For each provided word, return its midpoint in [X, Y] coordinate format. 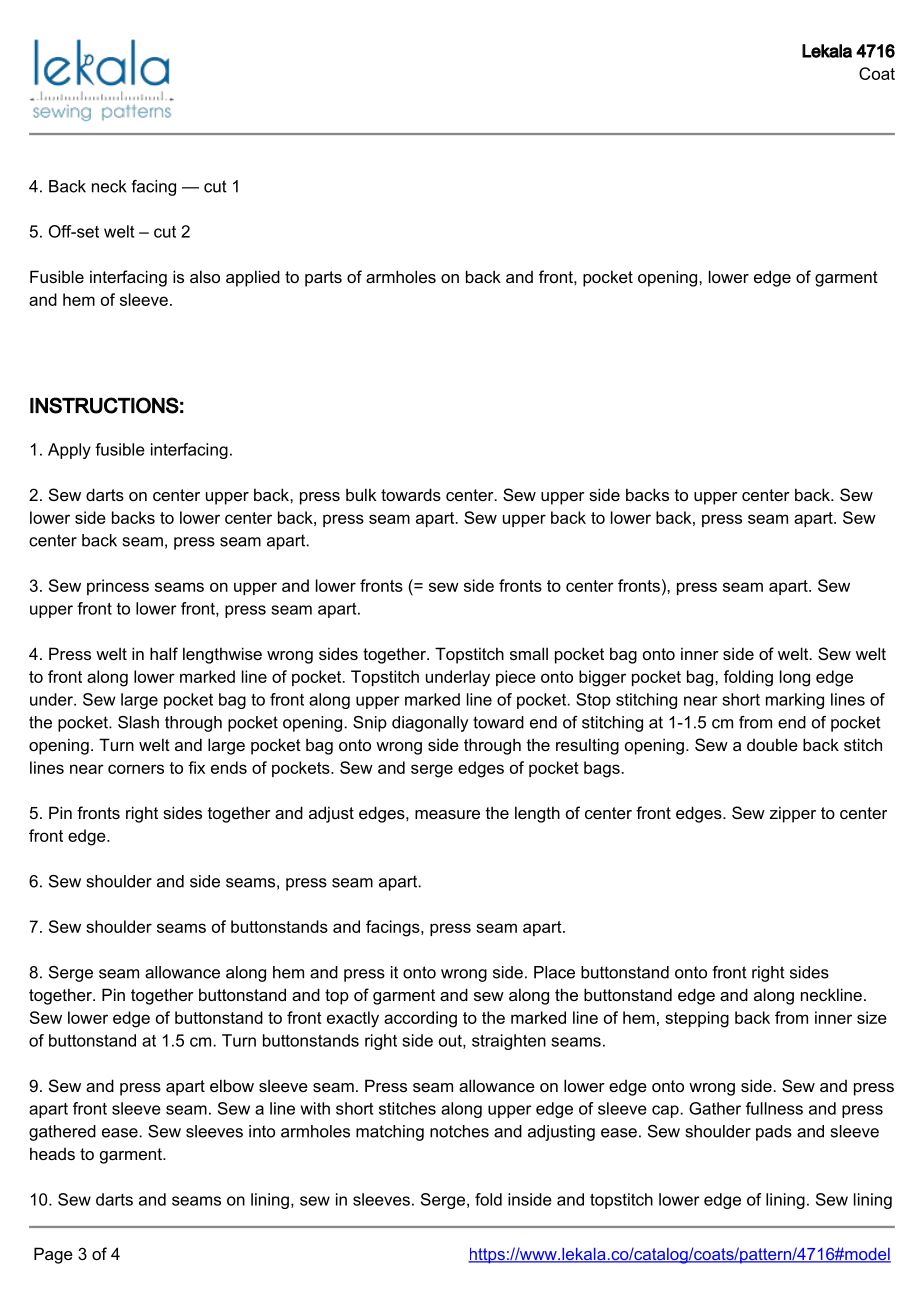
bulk [361, 494]
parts [323, 279]
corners [136, 769]
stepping [697, 1019]
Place [554, 972]
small [529, 653]
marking [795, 701]
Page [53, 1255]
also [205, 276]
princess [118, 587]
